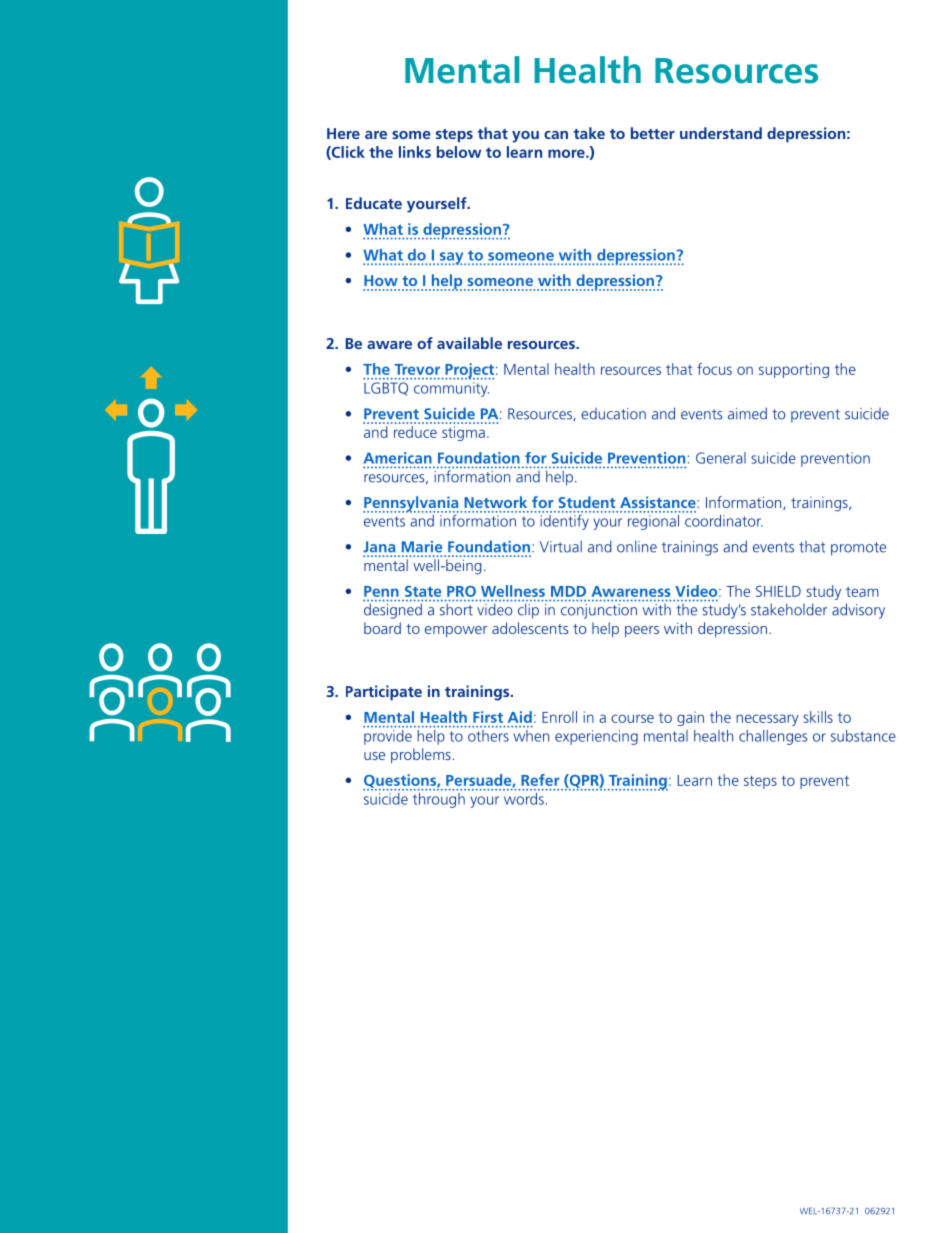 The width and height of the page is (952, 1233). I want to click on education, so click(613, 414).
